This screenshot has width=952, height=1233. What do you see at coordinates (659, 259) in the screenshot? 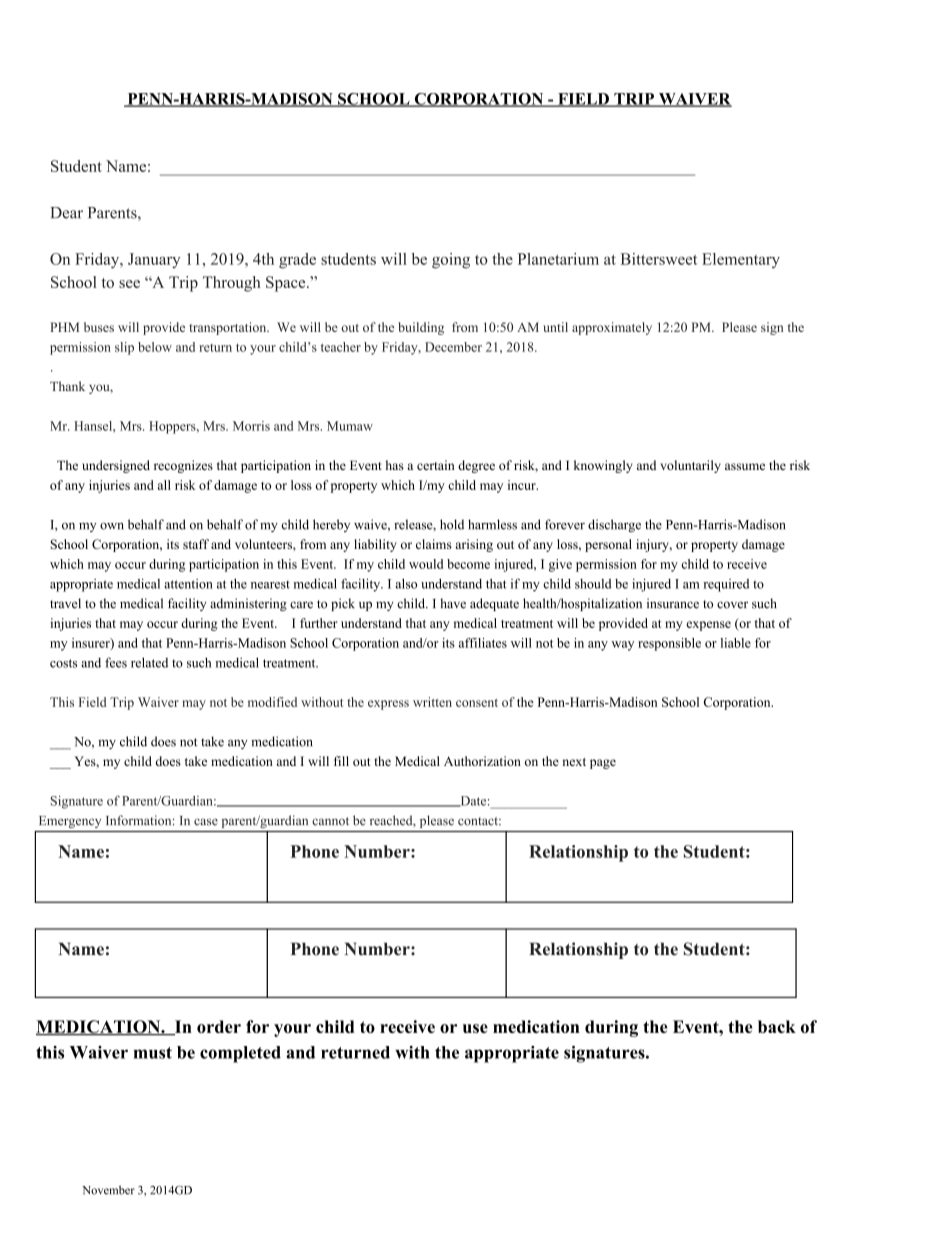
I see `Bittersweet` at bounding box center [659, 259].
